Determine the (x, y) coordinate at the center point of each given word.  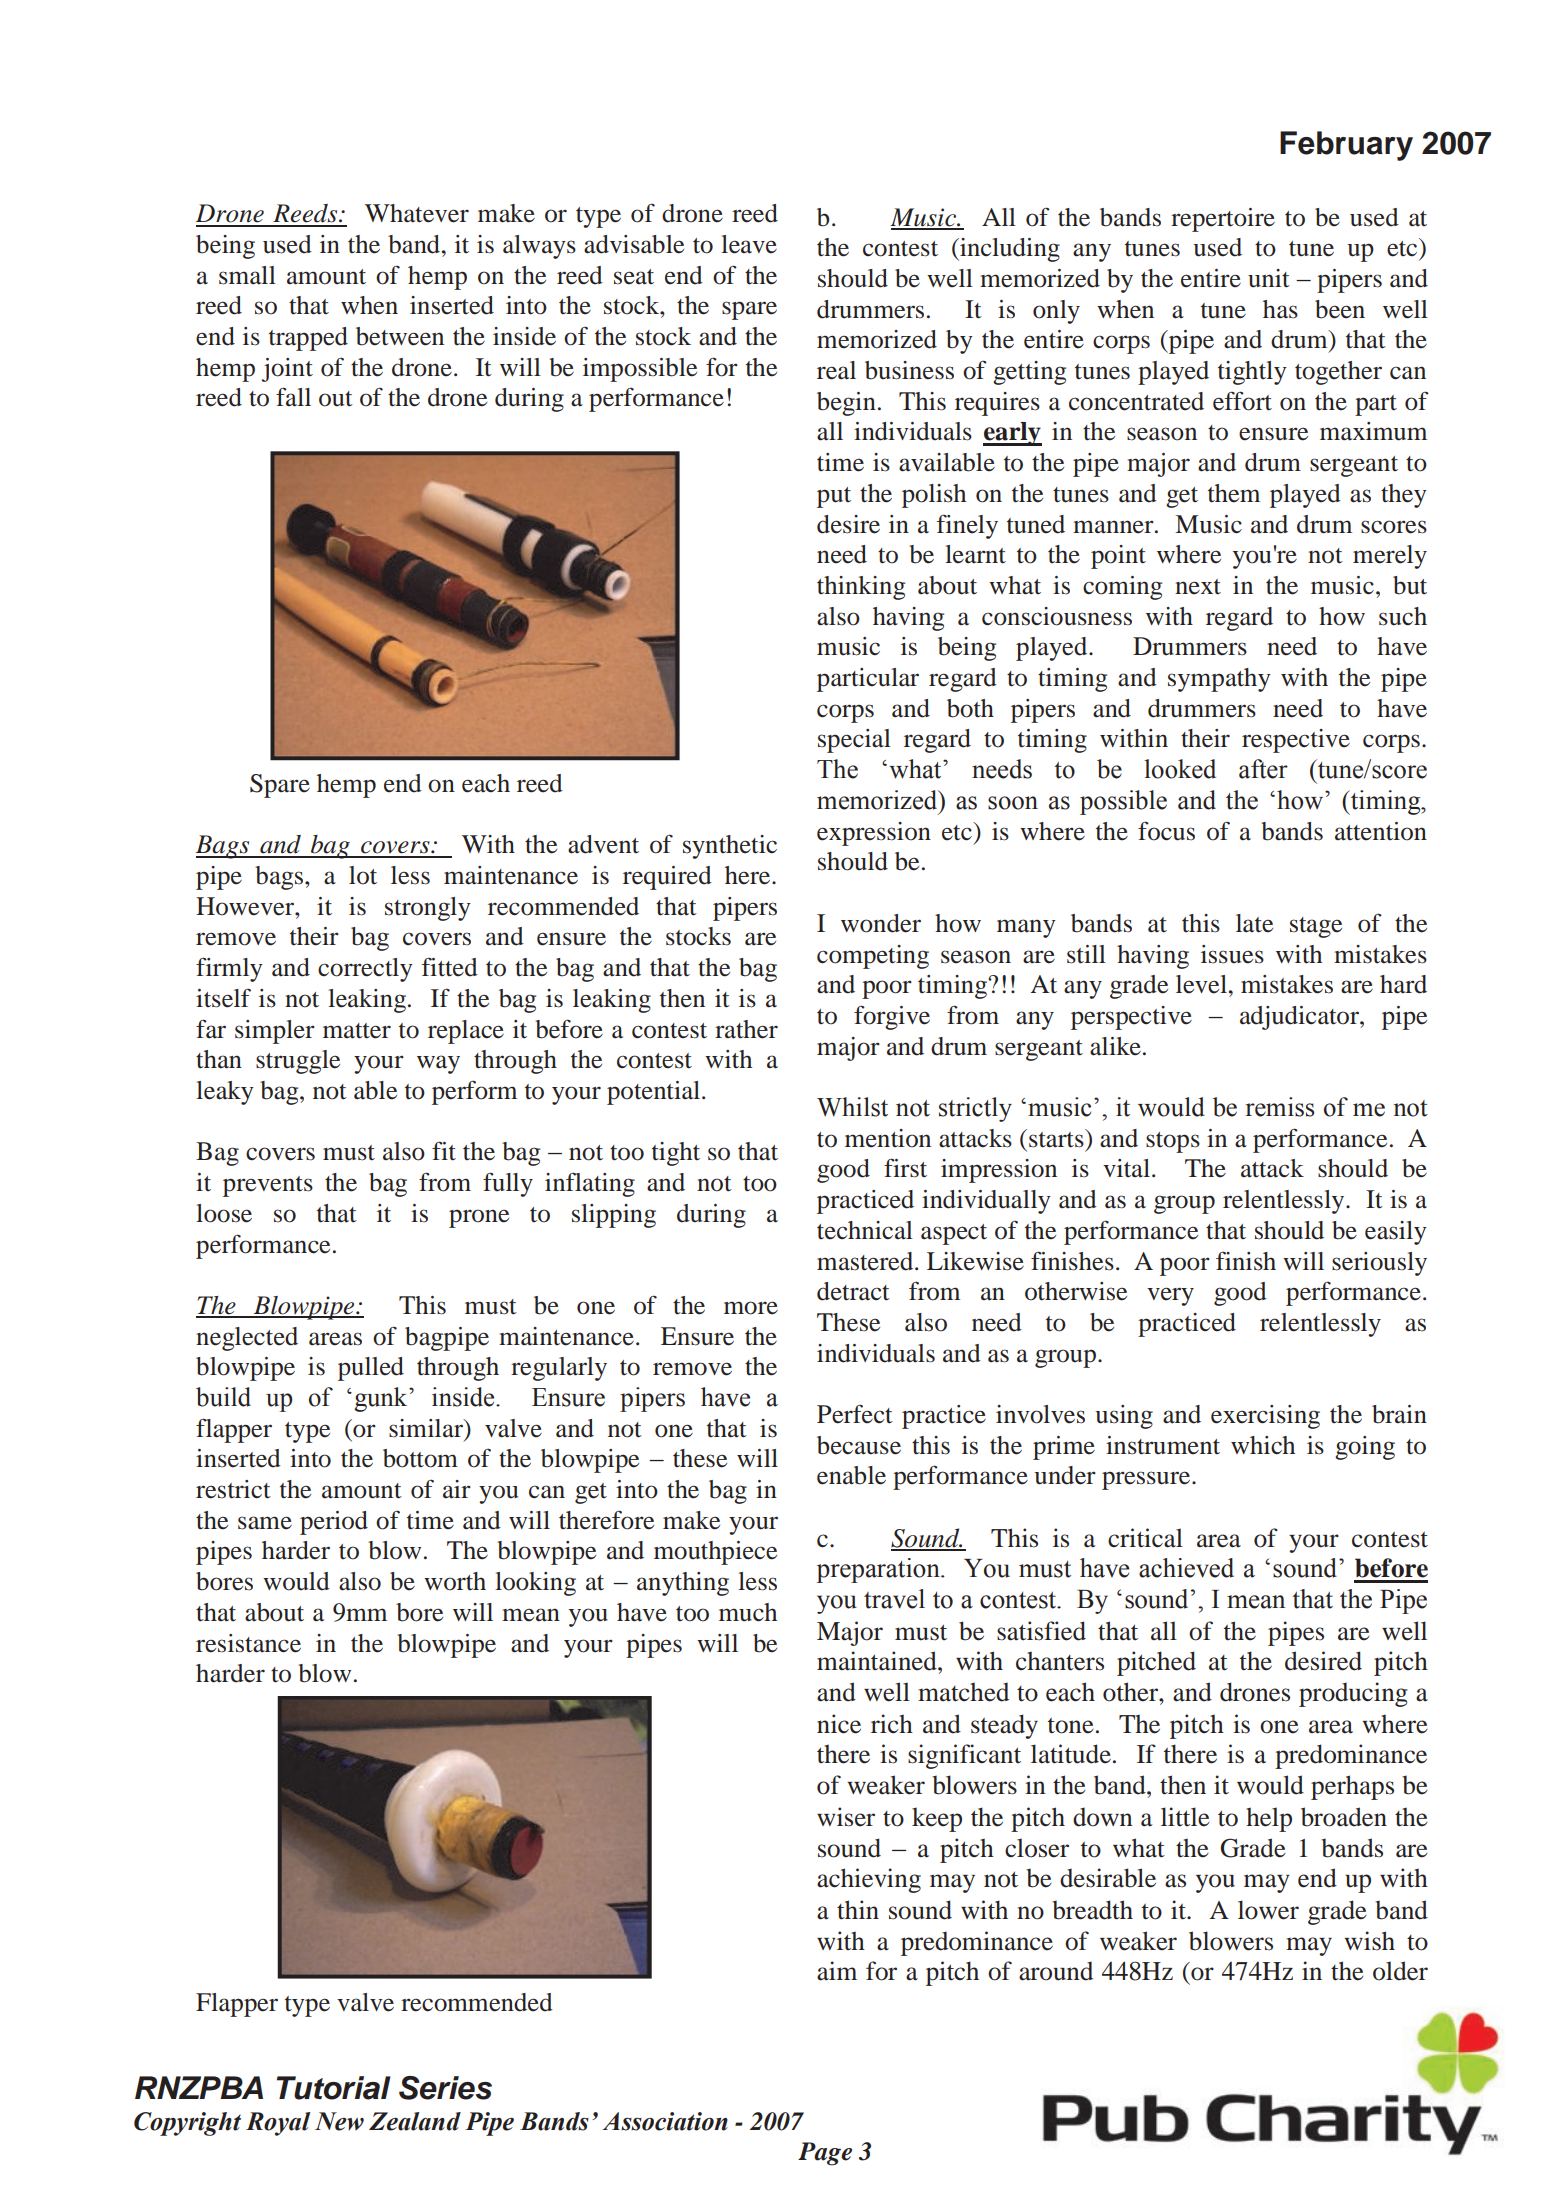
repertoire (1223, 220)
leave (749, 244)
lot (363, 875)
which (1263, 1445)
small (247, 275)
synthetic (730, 847)
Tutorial (333, 2088)
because (859, 1445)
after (1263, 769)
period (334, 1523)
